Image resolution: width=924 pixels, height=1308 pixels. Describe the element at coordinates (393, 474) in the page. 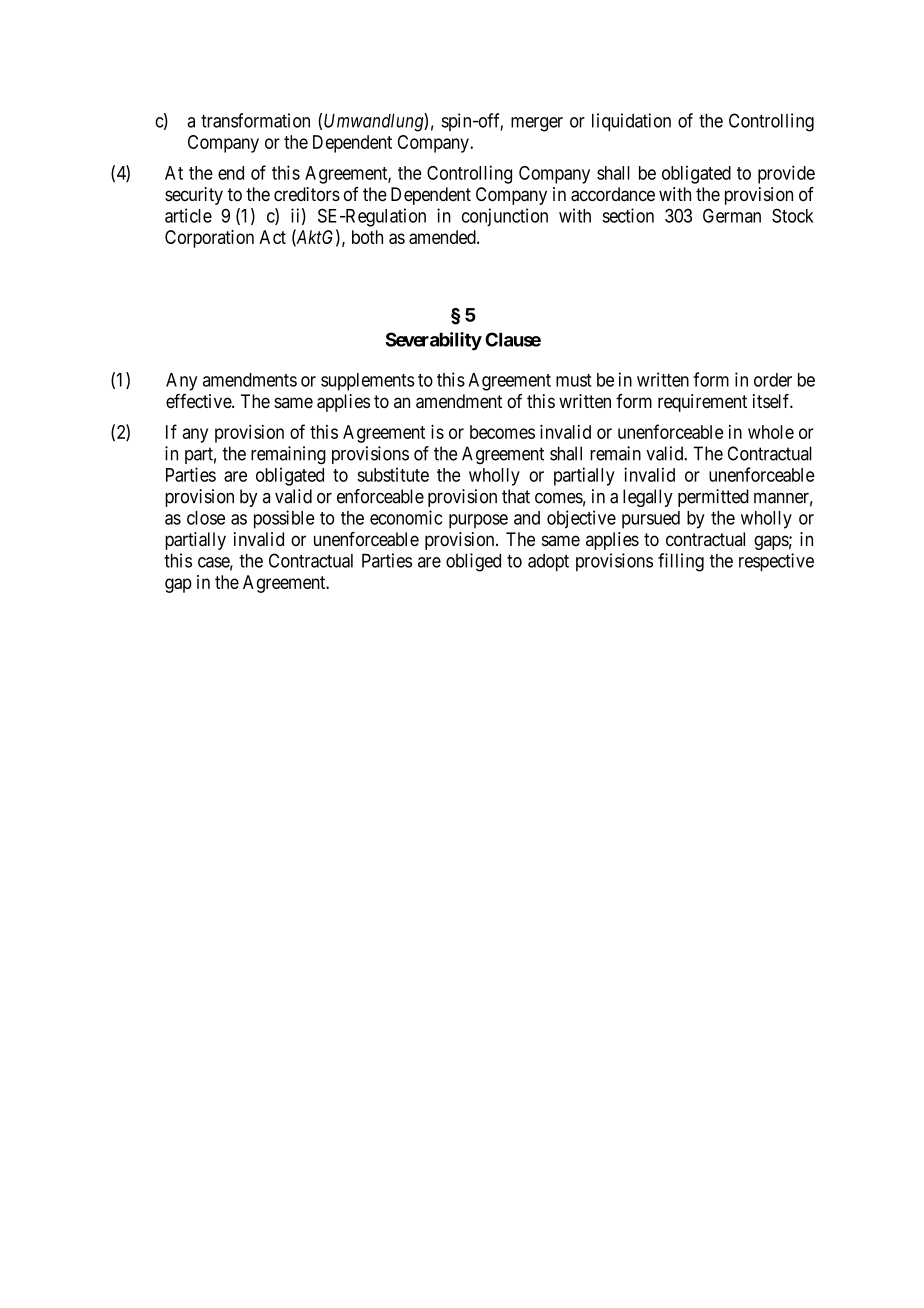

I see `substitute` at that location.
